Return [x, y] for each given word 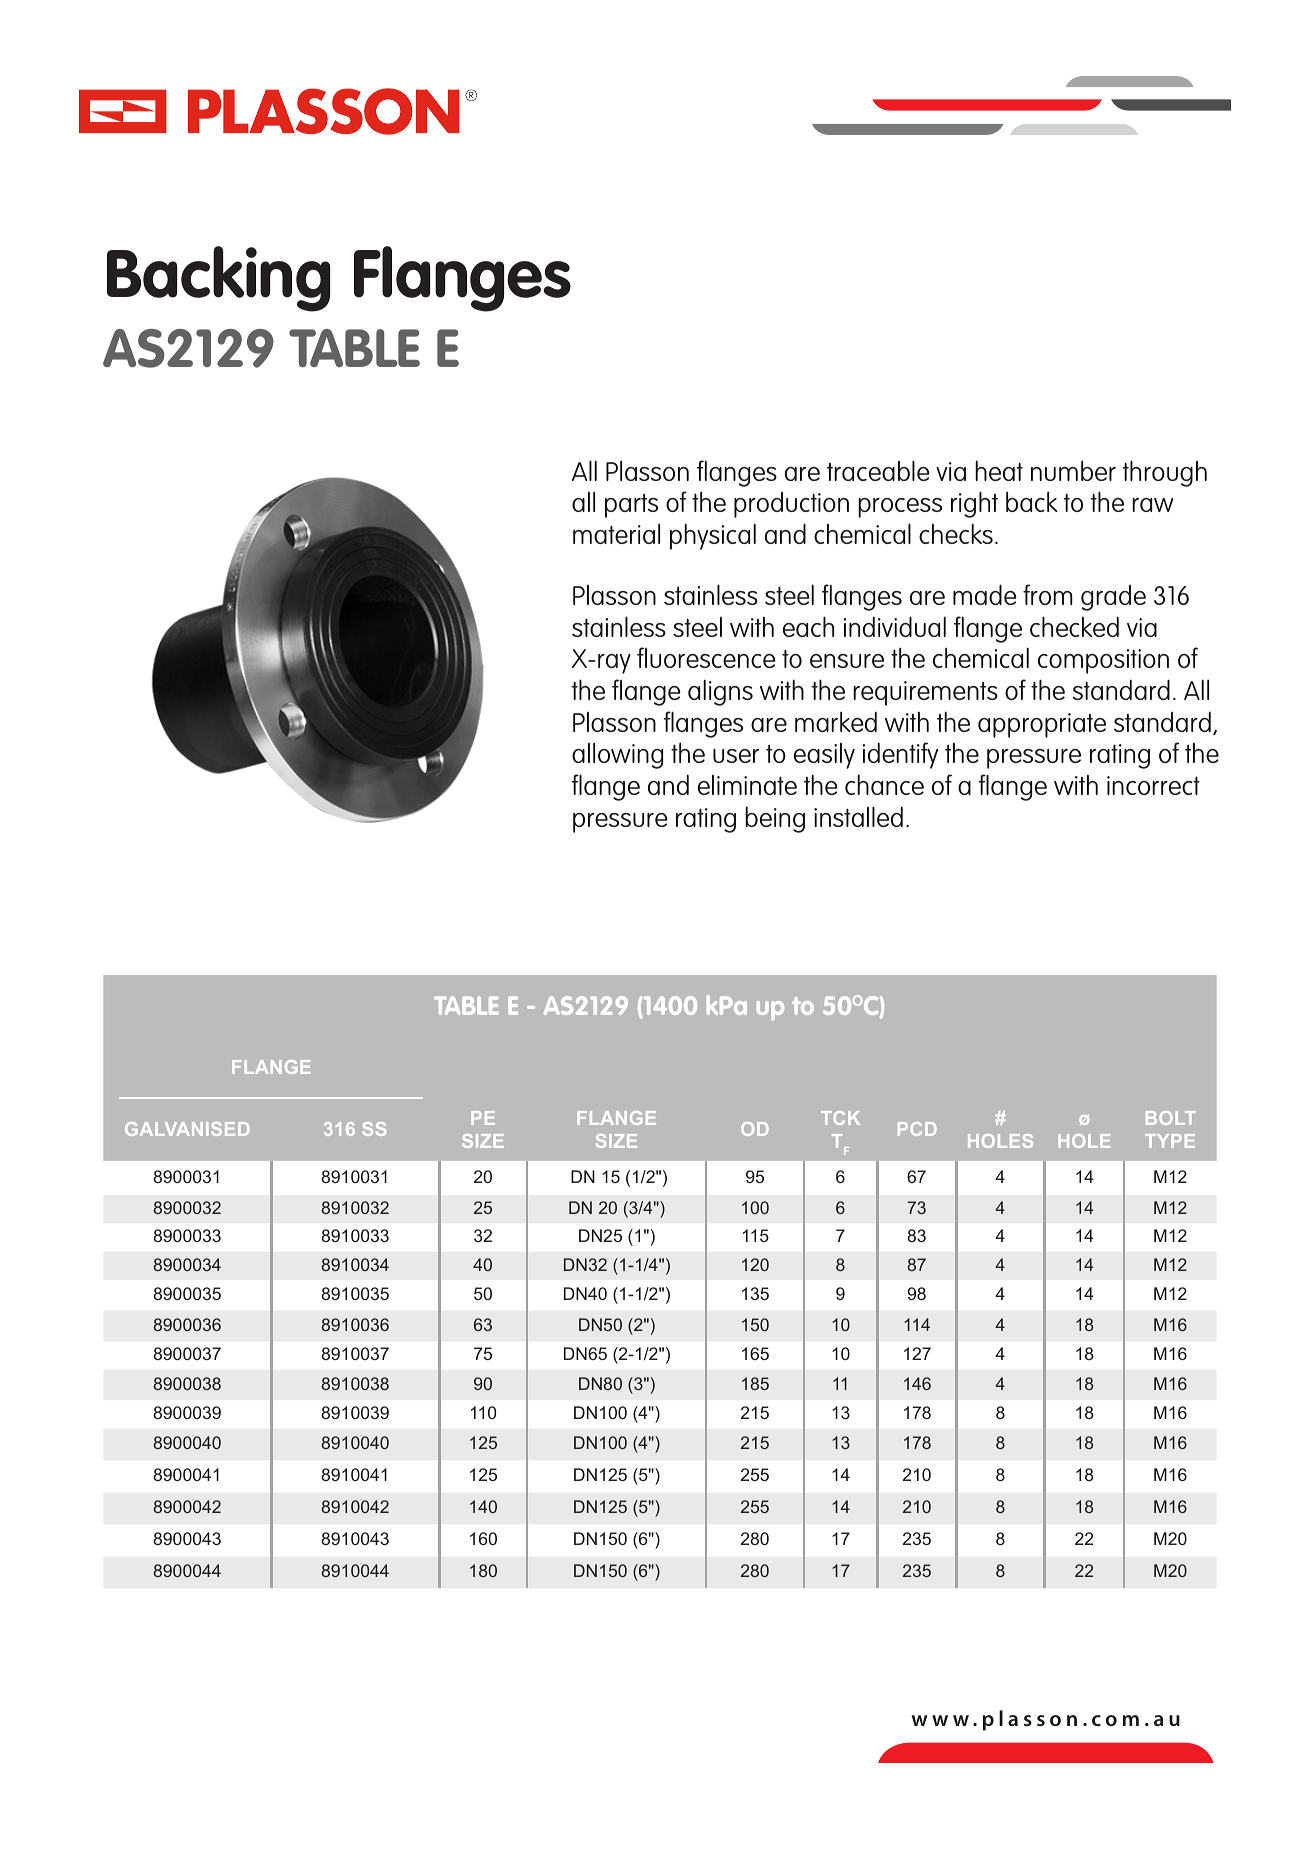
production [791, 505]
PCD [917, 1129]
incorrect [1153, 785]
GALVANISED [187, 1129]
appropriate [1042, 725]
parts [631, 506]
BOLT [1171, 1118]
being [775, 819]
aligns [720, 692]
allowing [617, 755]
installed [858, 816]
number [1073, 470]
